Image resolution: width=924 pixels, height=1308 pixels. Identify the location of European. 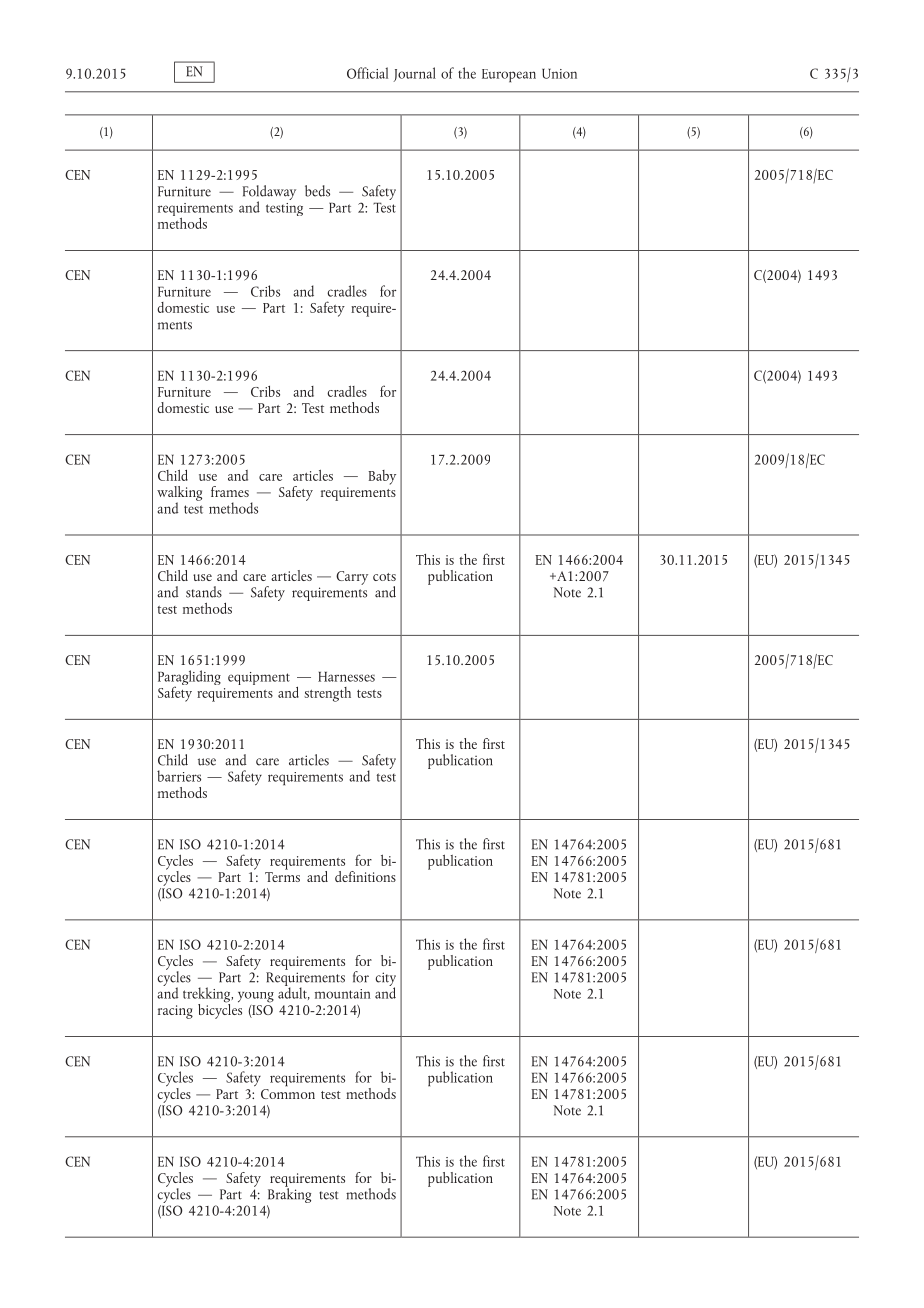
(509, 76).
